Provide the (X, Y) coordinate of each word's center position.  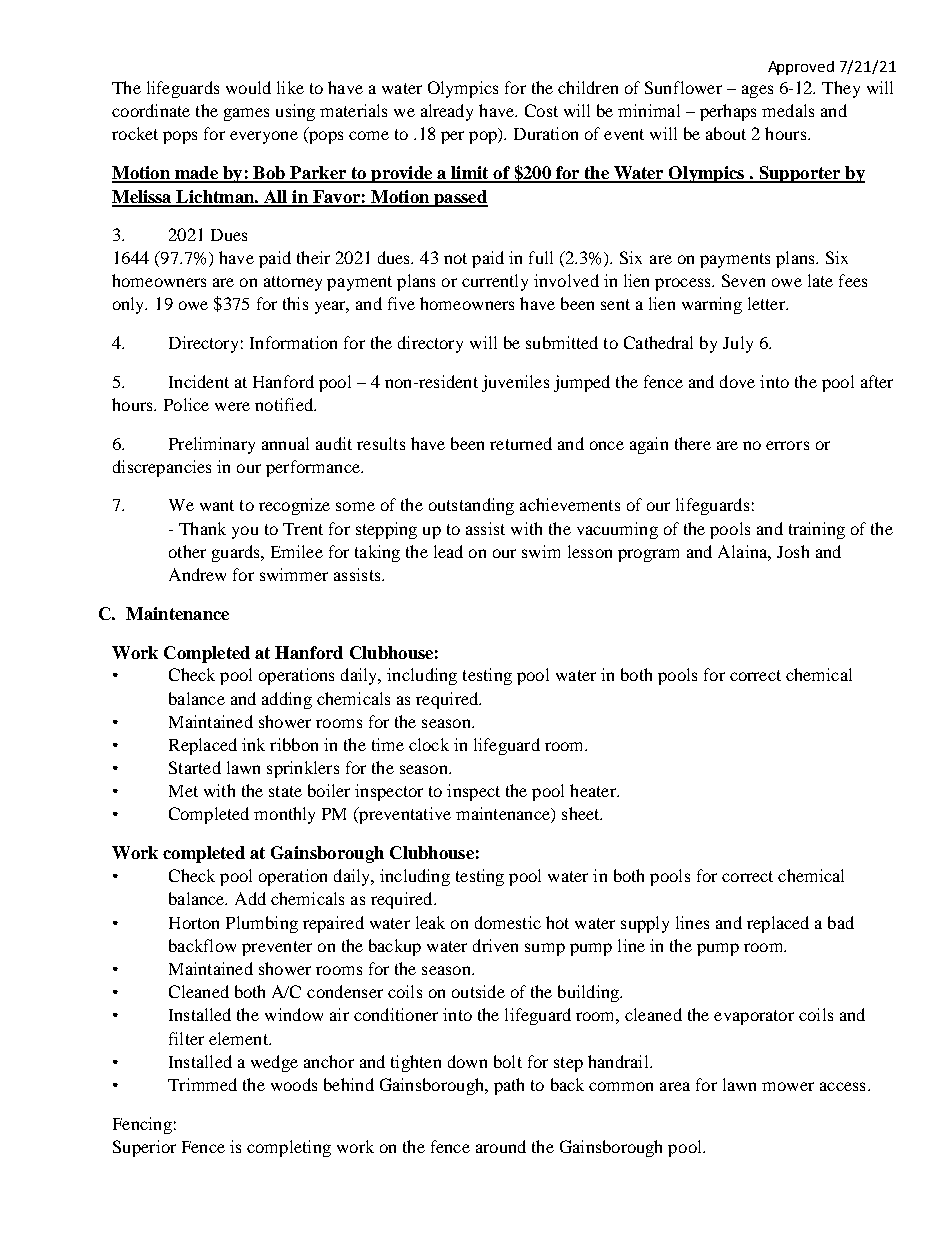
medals (788, 110)
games (246, 114)
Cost (541, 110)
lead (448, 551)
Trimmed (202, 1084)
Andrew (197, 574)
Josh (793, 551)
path (509, 1086)
